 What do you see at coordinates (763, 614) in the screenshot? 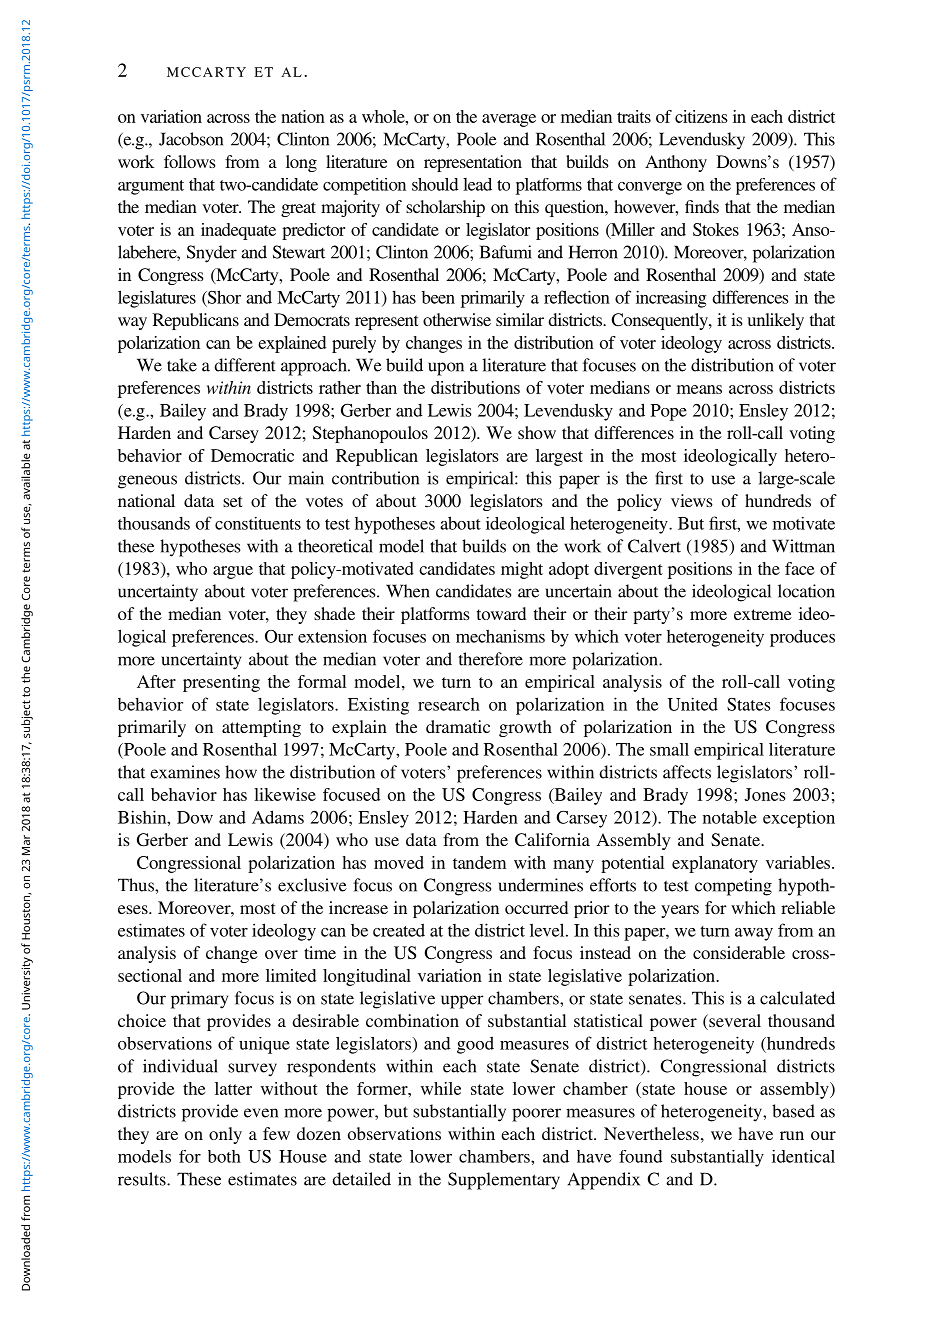
I see `extreme` at bounding box center [763, 614].
